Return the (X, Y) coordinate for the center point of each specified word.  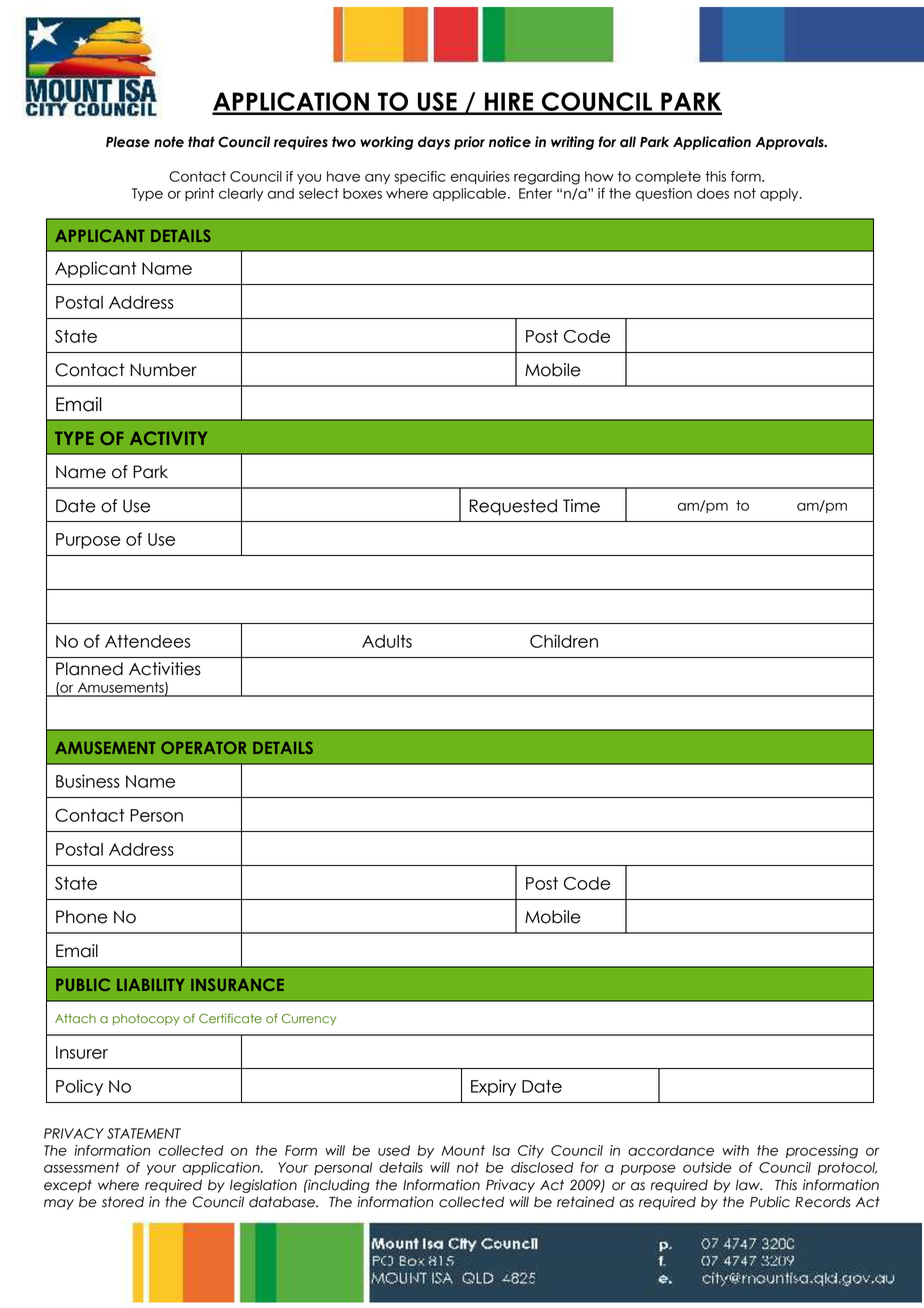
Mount (463, 1150)
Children (564, 641)
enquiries (480, 177)
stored (123, 1202)
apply (780, 194)
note (169, 142)
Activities (165, 669)
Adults (387, 641)
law (749, 1185)
